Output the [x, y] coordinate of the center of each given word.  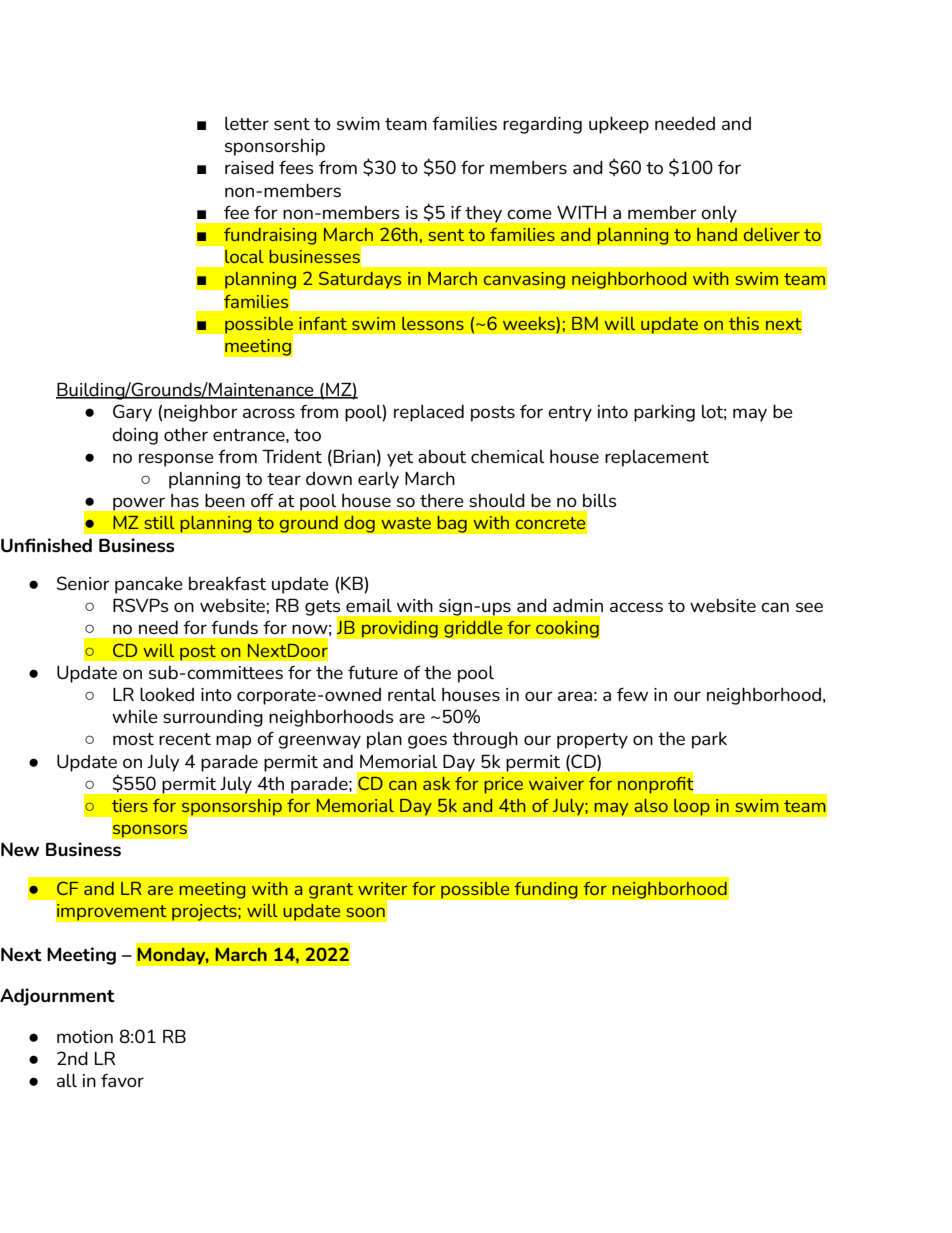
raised [249, 167]
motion [85, 1036]
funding [546, 890]
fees [296, 167]
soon [365, 912]
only [719, 214]
